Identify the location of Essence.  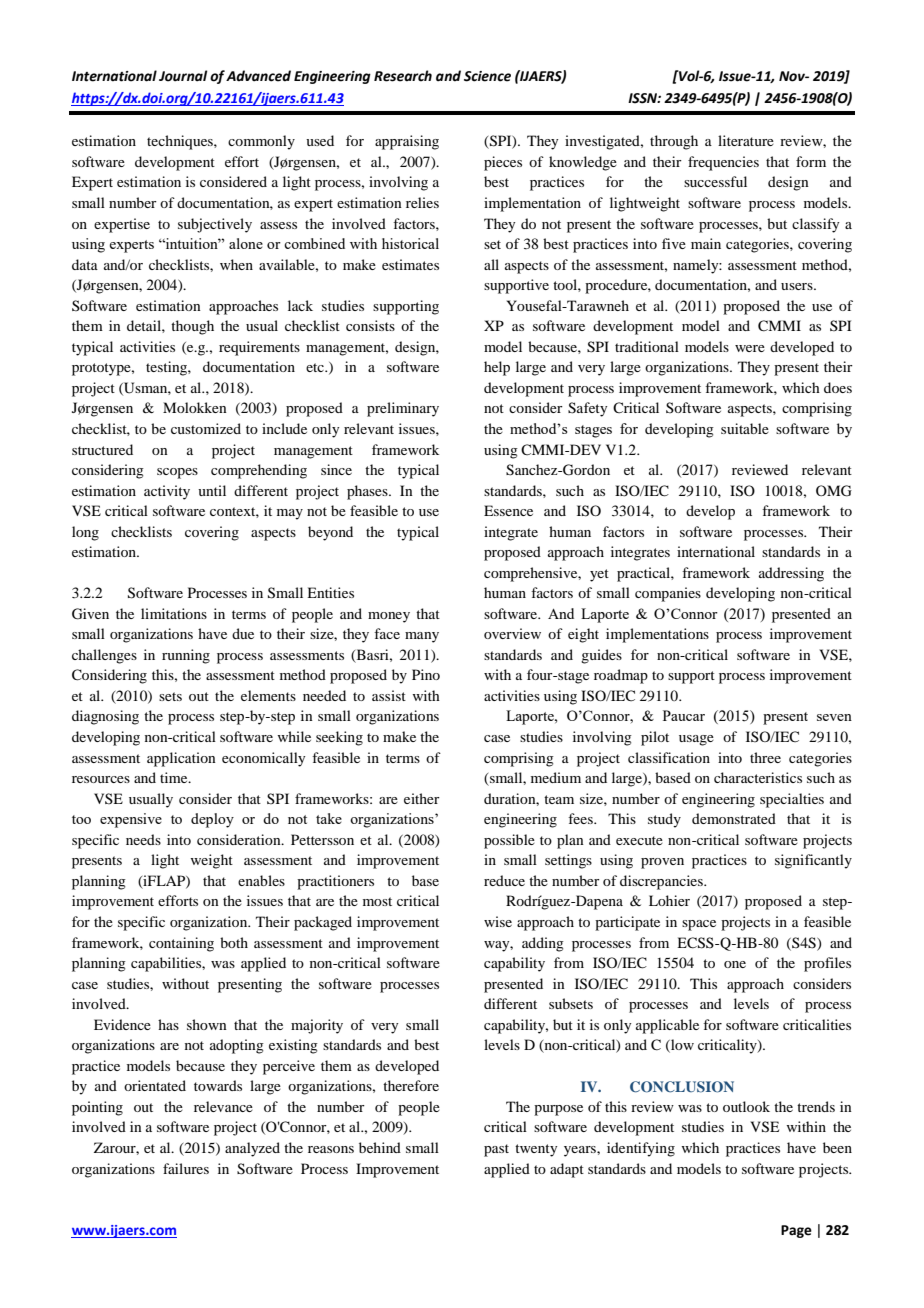
(508, 510).
